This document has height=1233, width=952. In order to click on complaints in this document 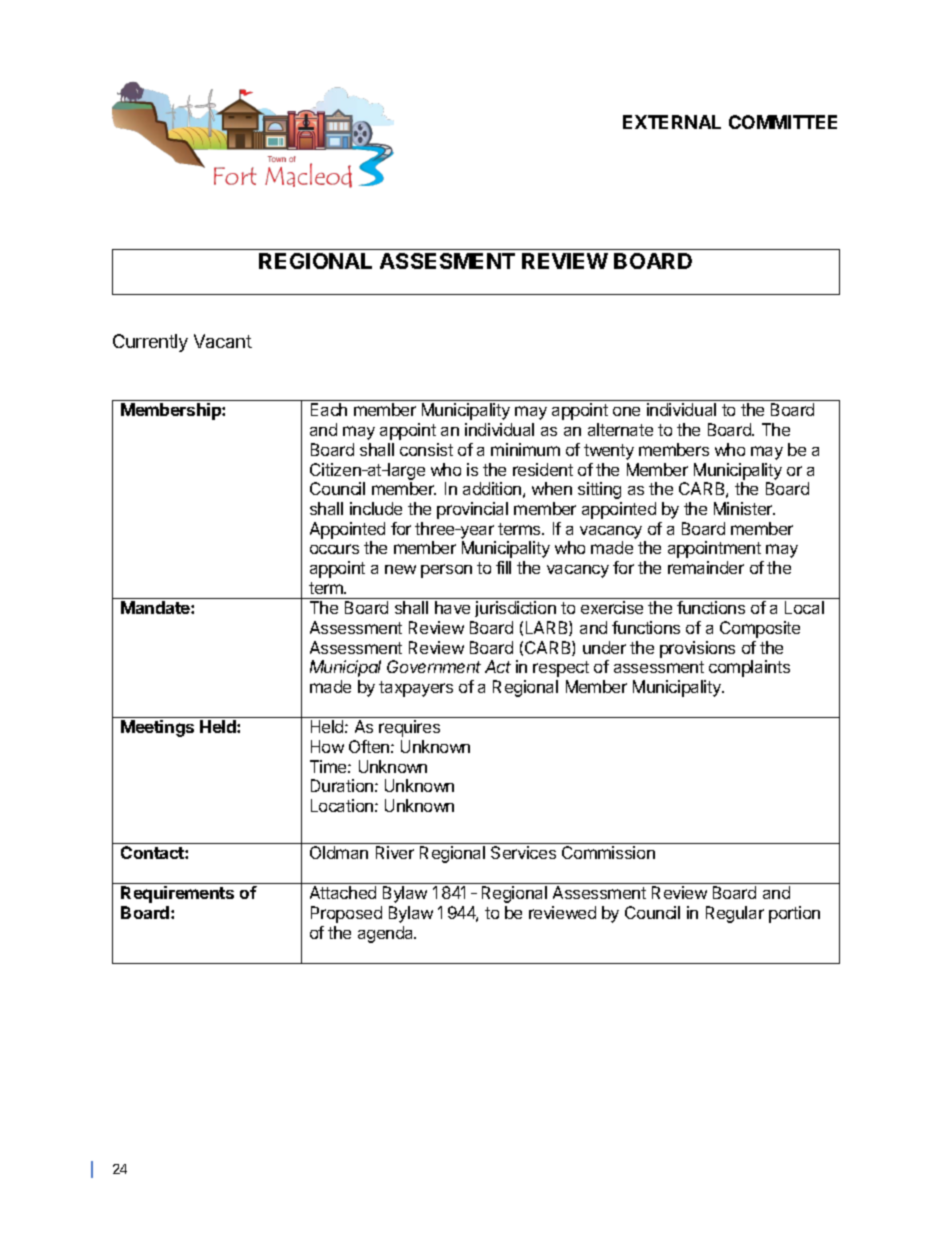, I will do `click(749, 668)`.
